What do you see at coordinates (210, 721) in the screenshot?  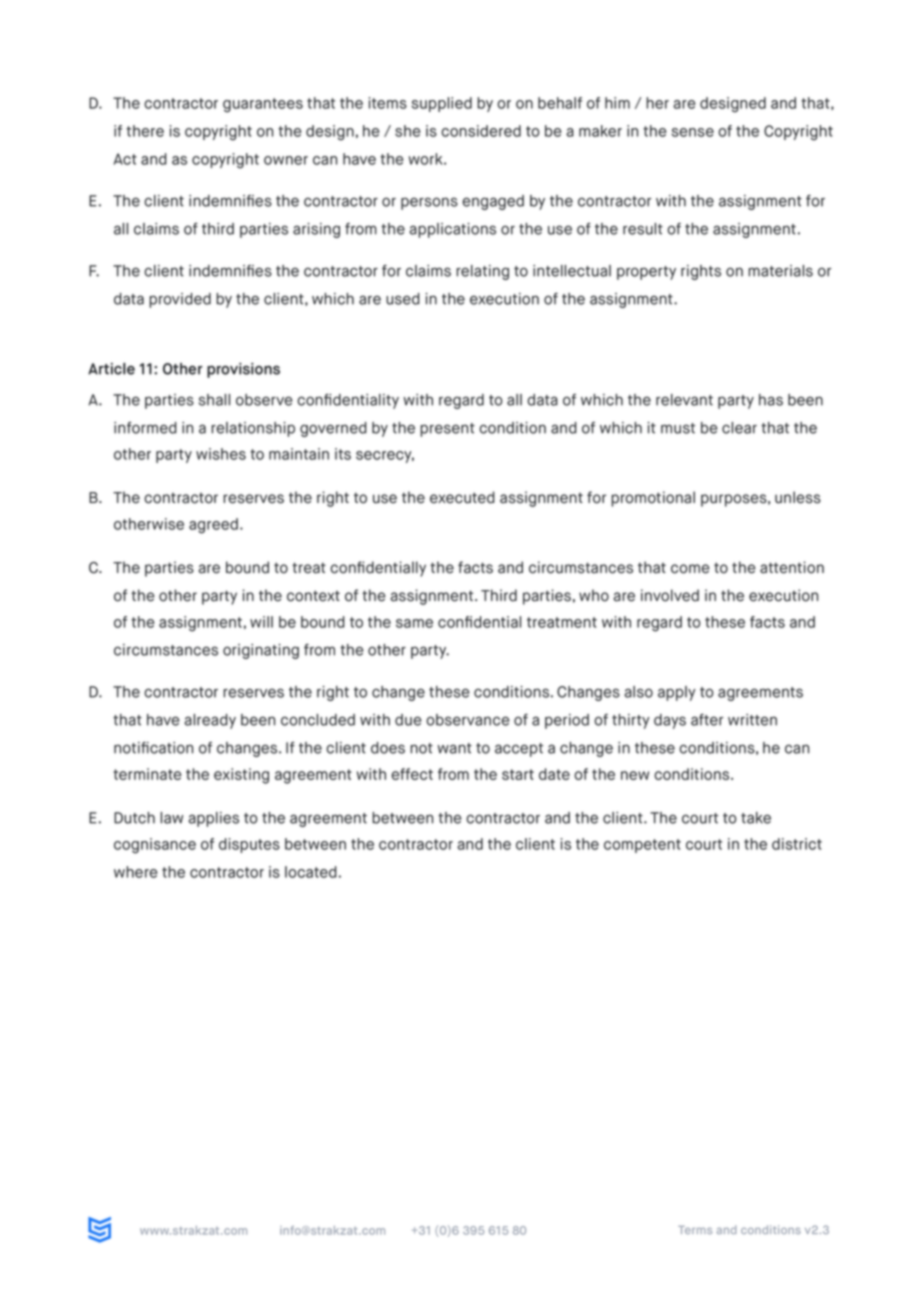 I see `already` at bounding box center [210, 721].
